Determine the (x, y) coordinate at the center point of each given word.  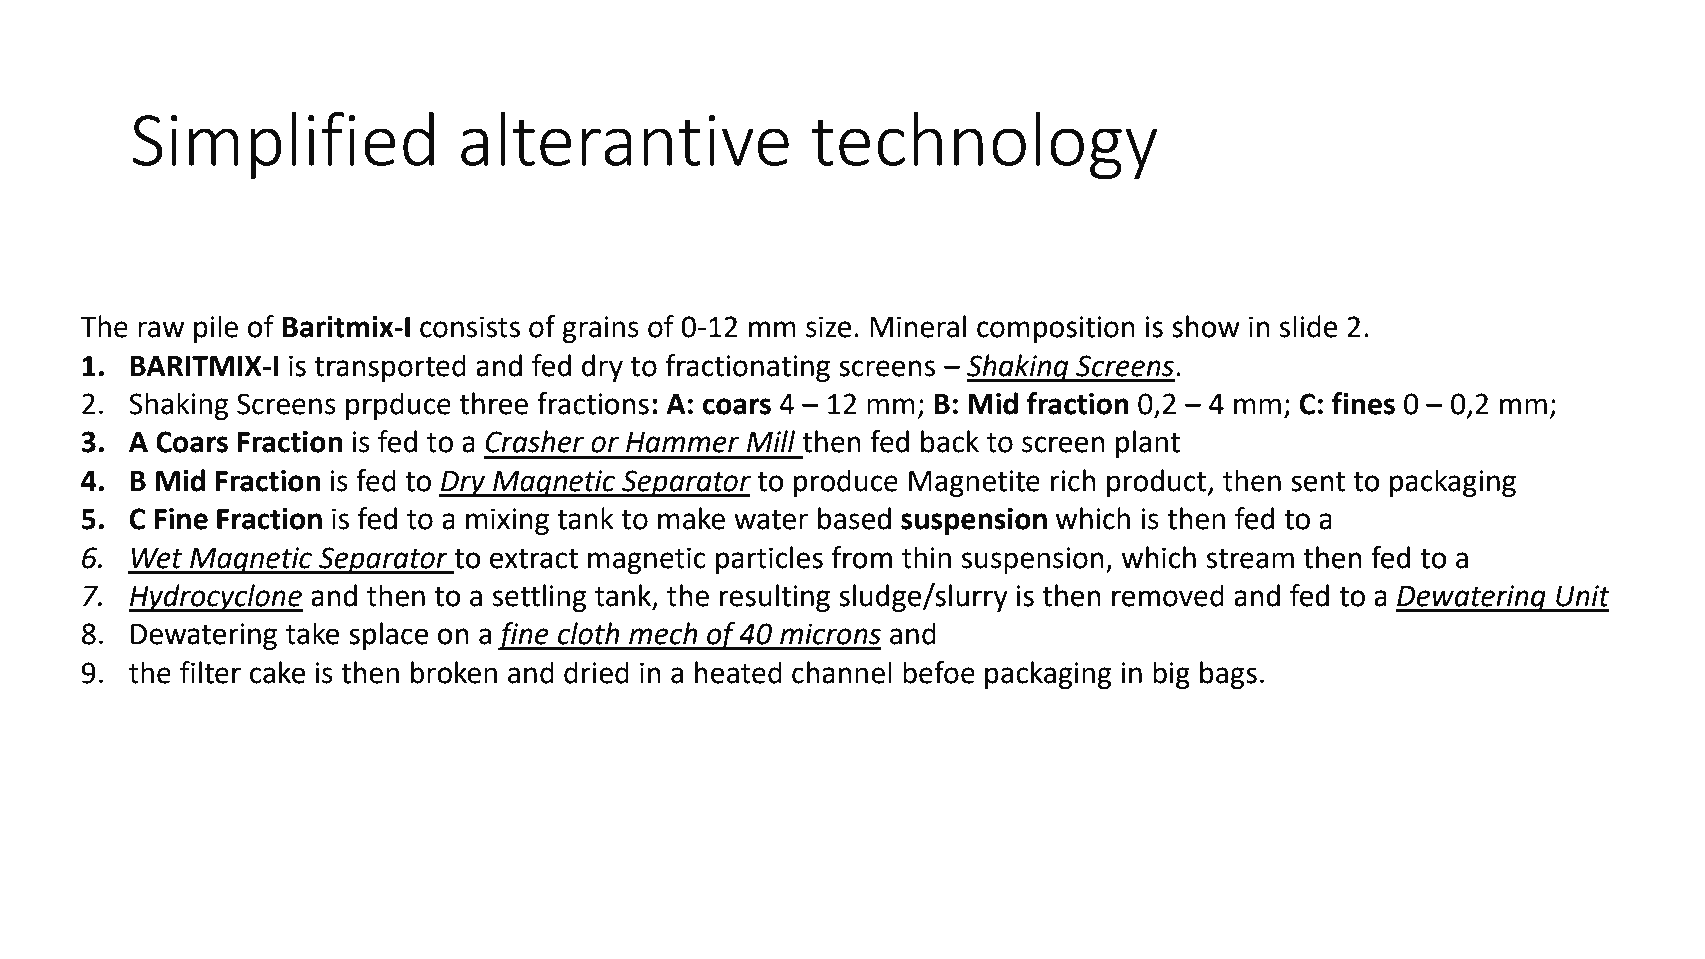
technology (984, 146)
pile (216, 329)
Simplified (283, 145)
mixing (507, 521)
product (1158, 483)
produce (846, 483)
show (1206, 326)
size (828, 327)
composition (1056, 329)
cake (277, 672)
